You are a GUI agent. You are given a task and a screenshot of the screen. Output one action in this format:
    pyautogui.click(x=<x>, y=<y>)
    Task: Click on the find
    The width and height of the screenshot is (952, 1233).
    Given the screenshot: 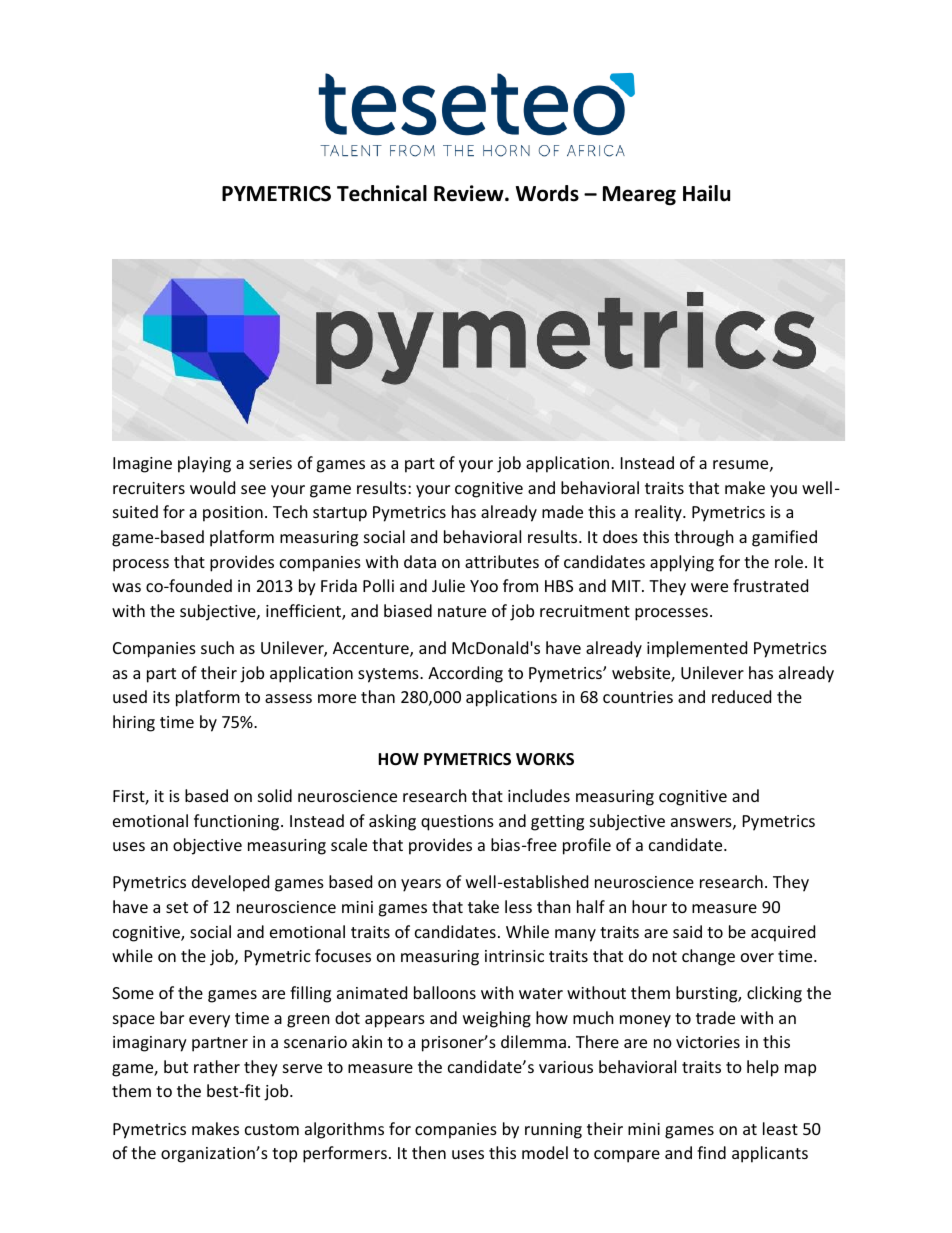 What is the action you would take?
    pyautogui.click(x=711, y=1152)
